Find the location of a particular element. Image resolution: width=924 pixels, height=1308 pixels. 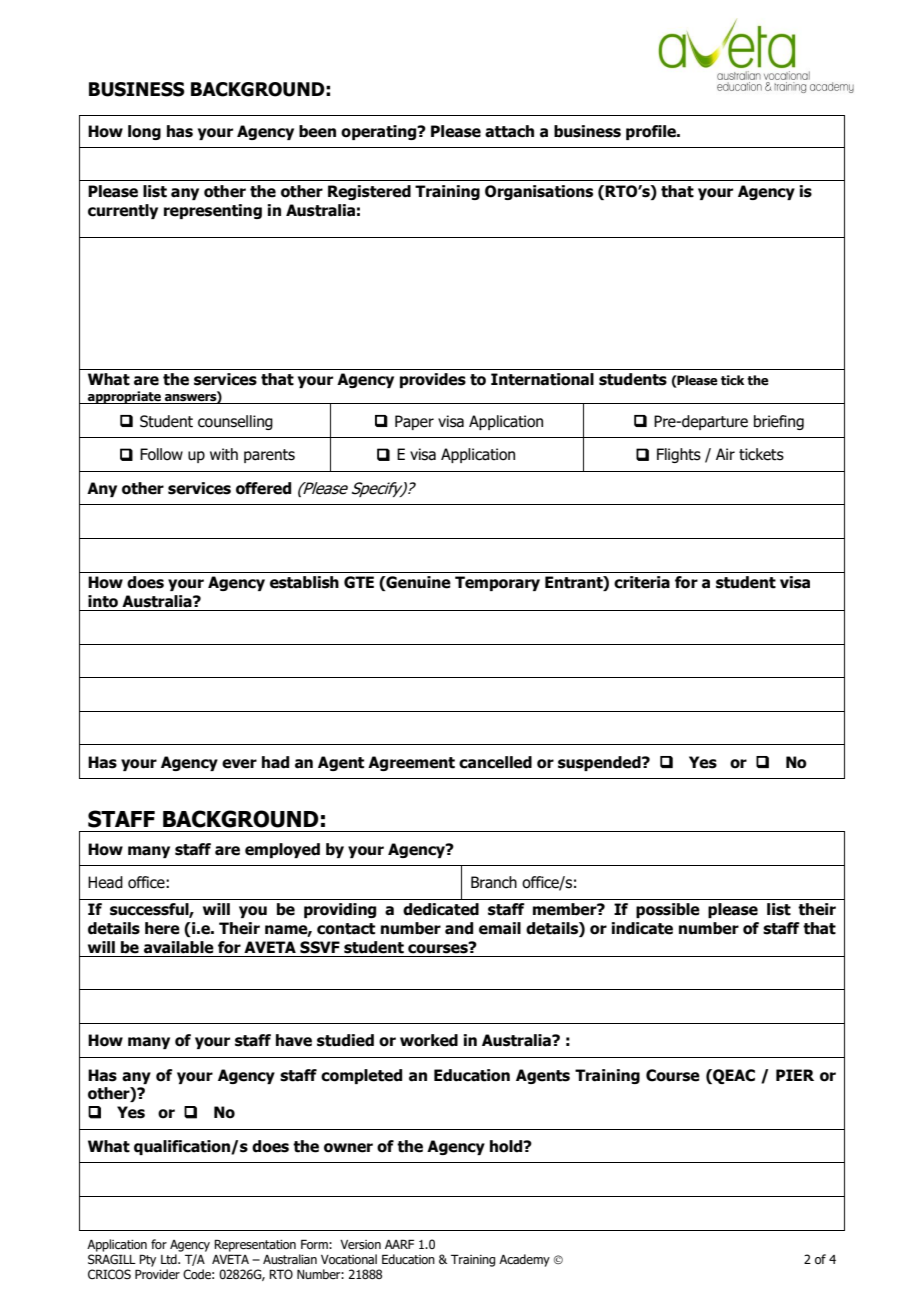

dedicated is located at coordinates (441, 909).
